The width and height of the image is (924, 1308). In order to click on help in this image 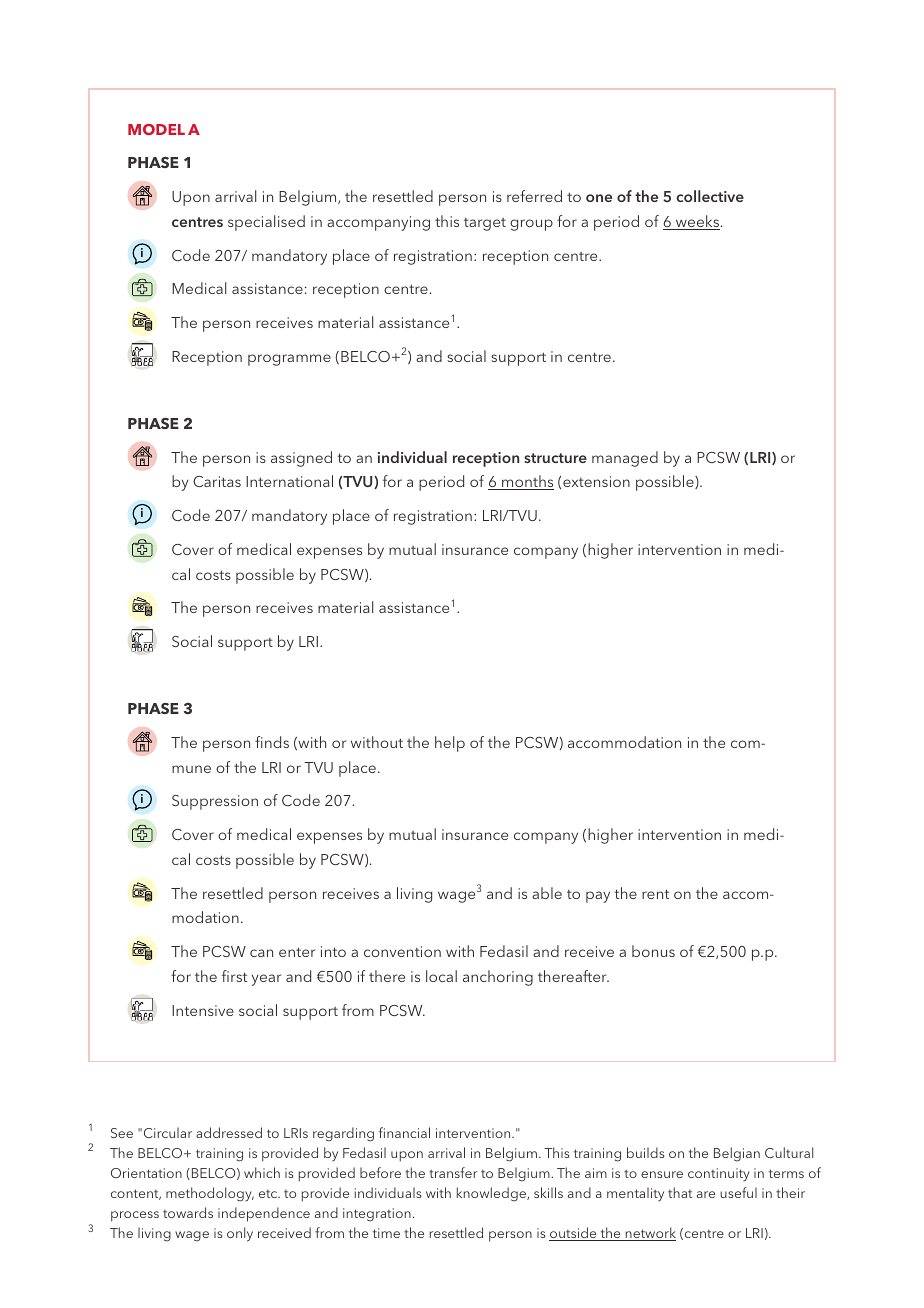, I will do `click(450, 744)`.
